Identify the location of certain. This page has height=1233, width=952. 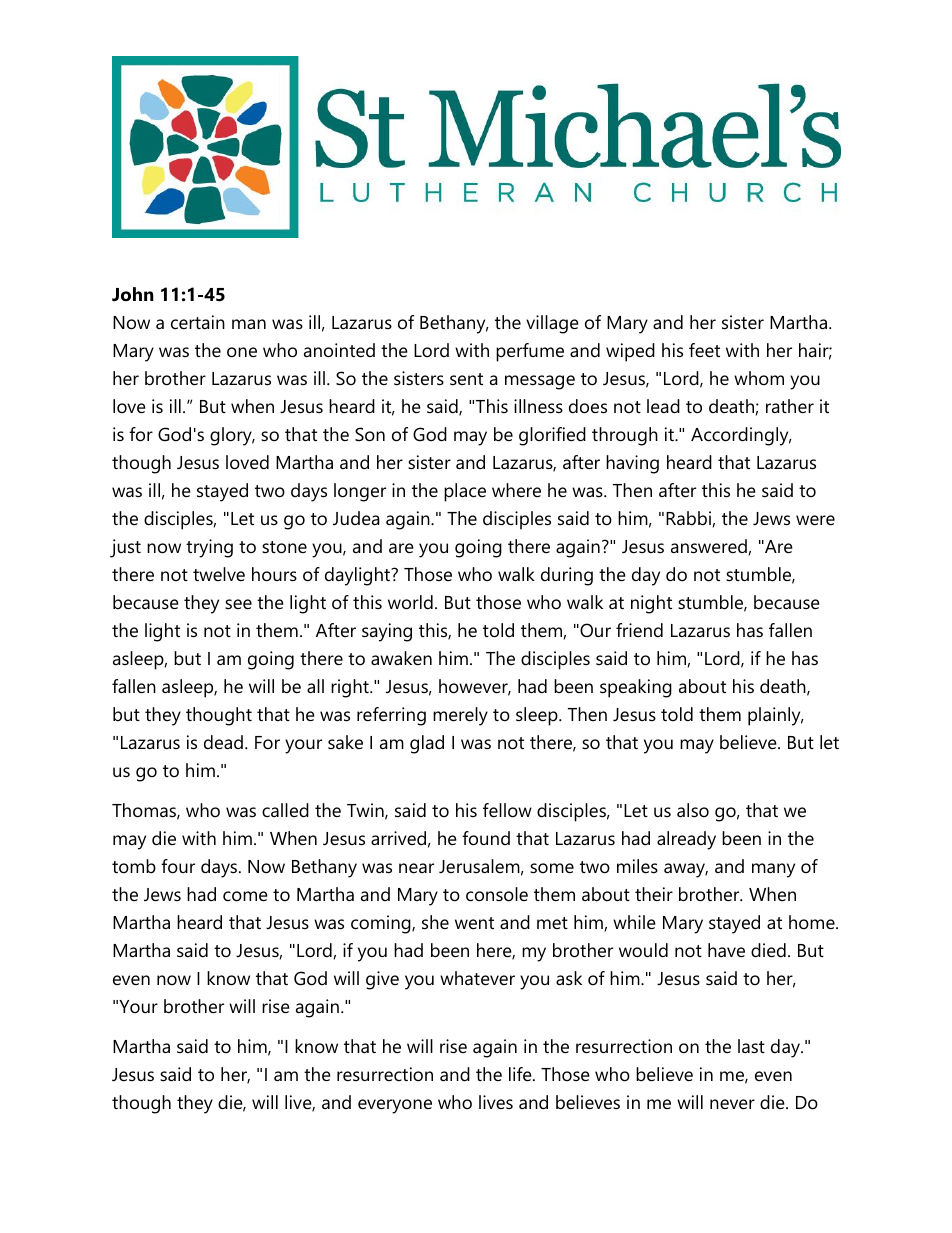
(198, 322).
